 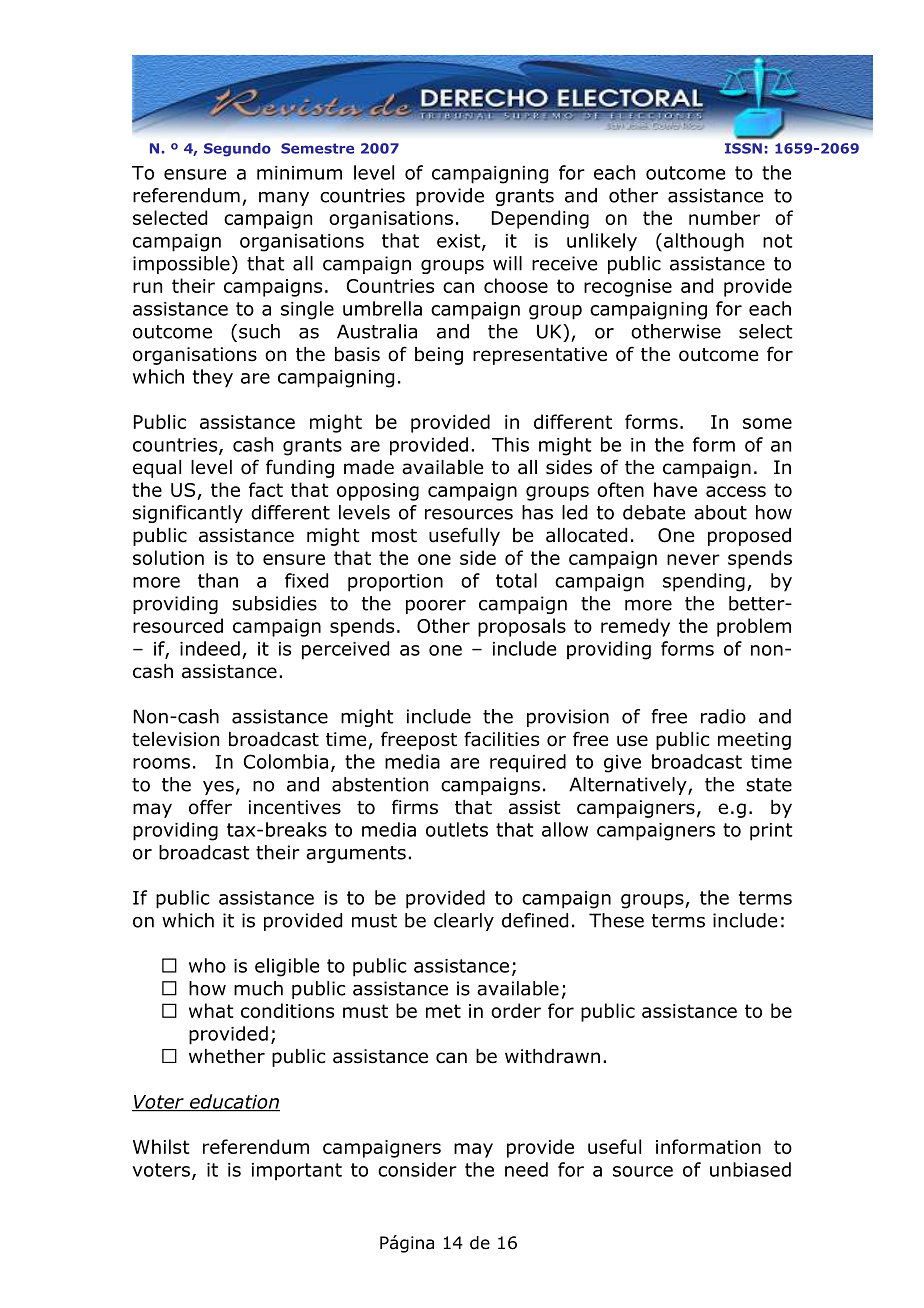 I want to click on unbiased, so click(x=750, y=1169).
